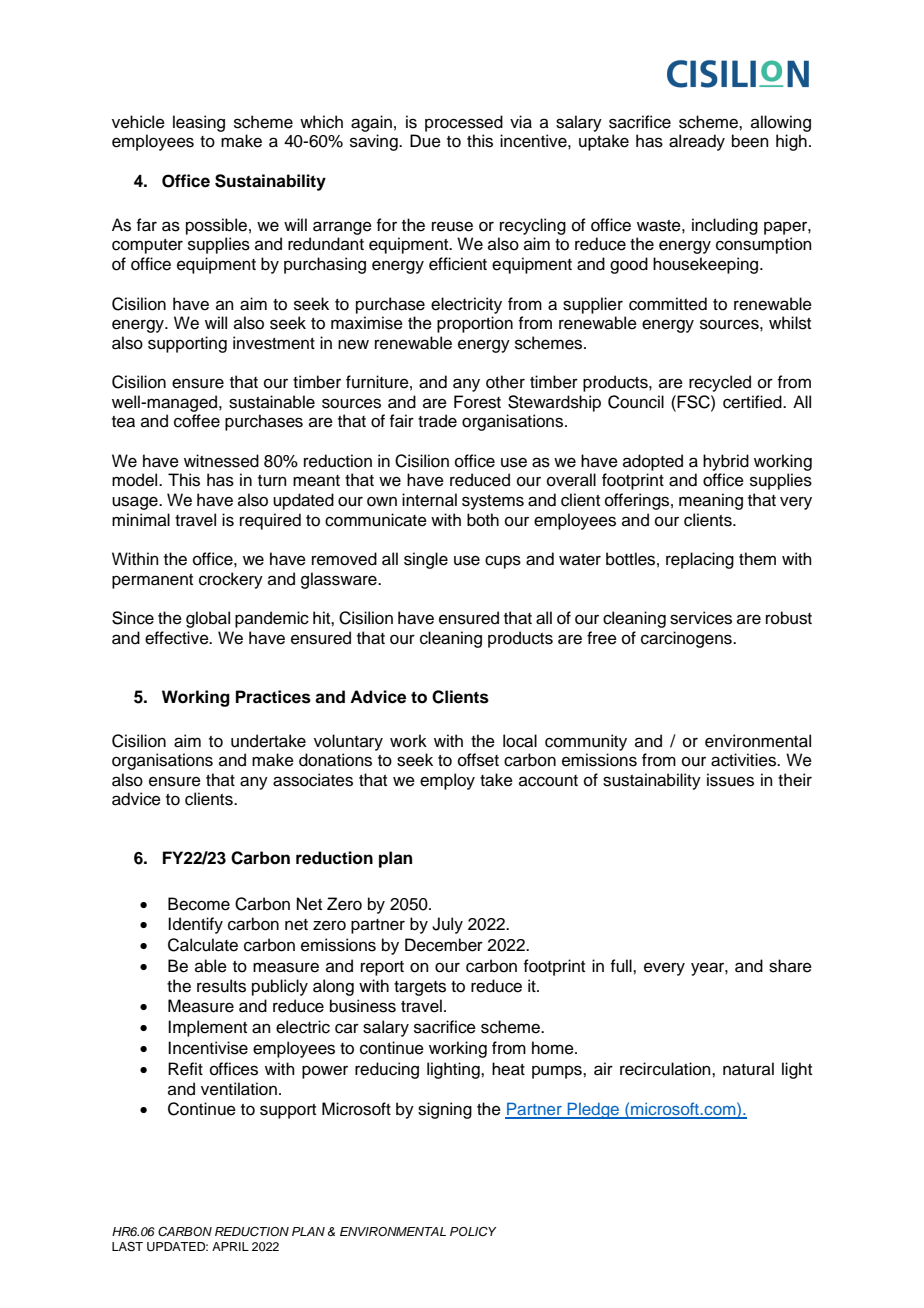 The image size is (924, 1308). I want to click on local, so click(520, 741).
